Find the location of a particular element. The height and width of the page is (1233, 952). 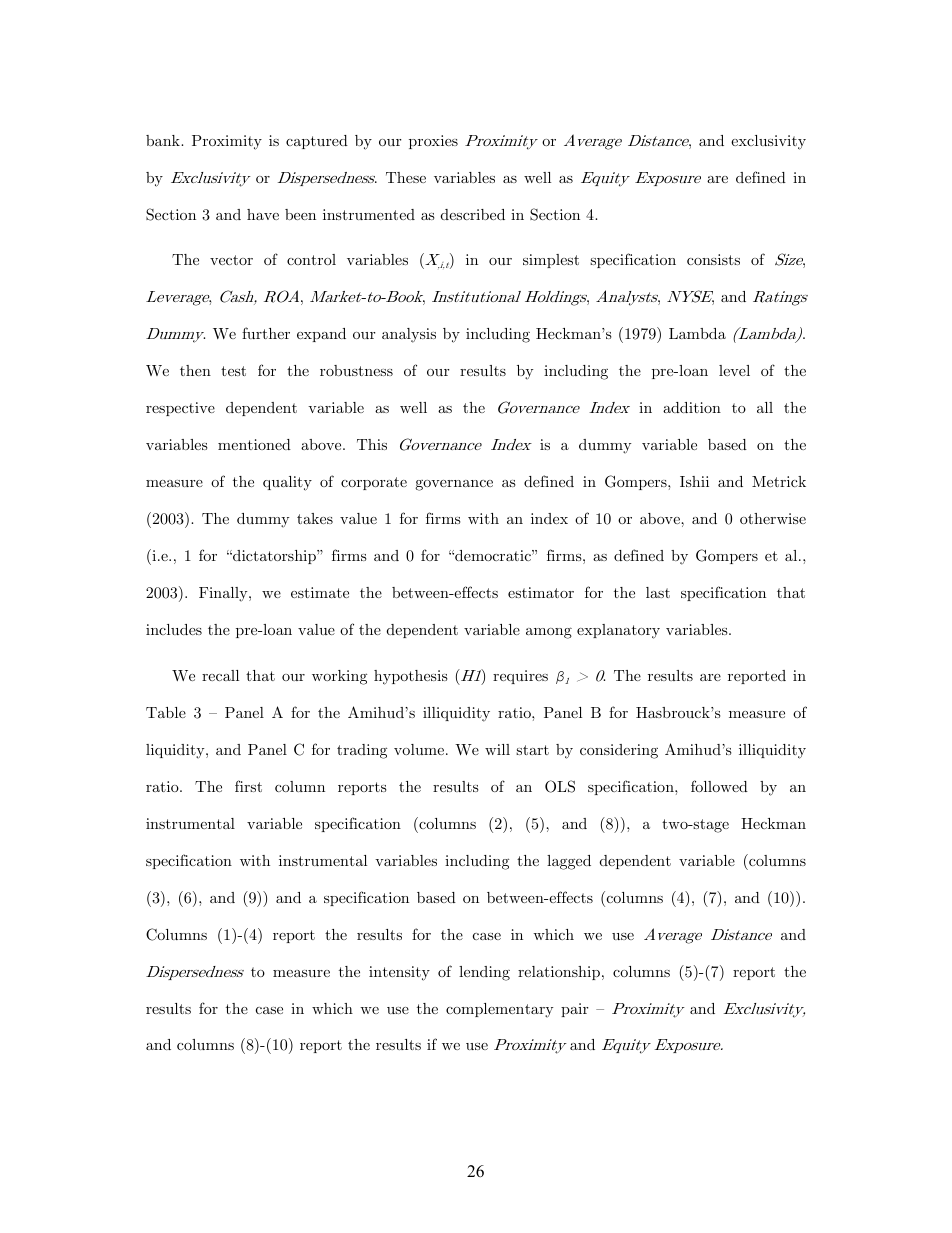

proxies is located at coordinates (433, 142).
